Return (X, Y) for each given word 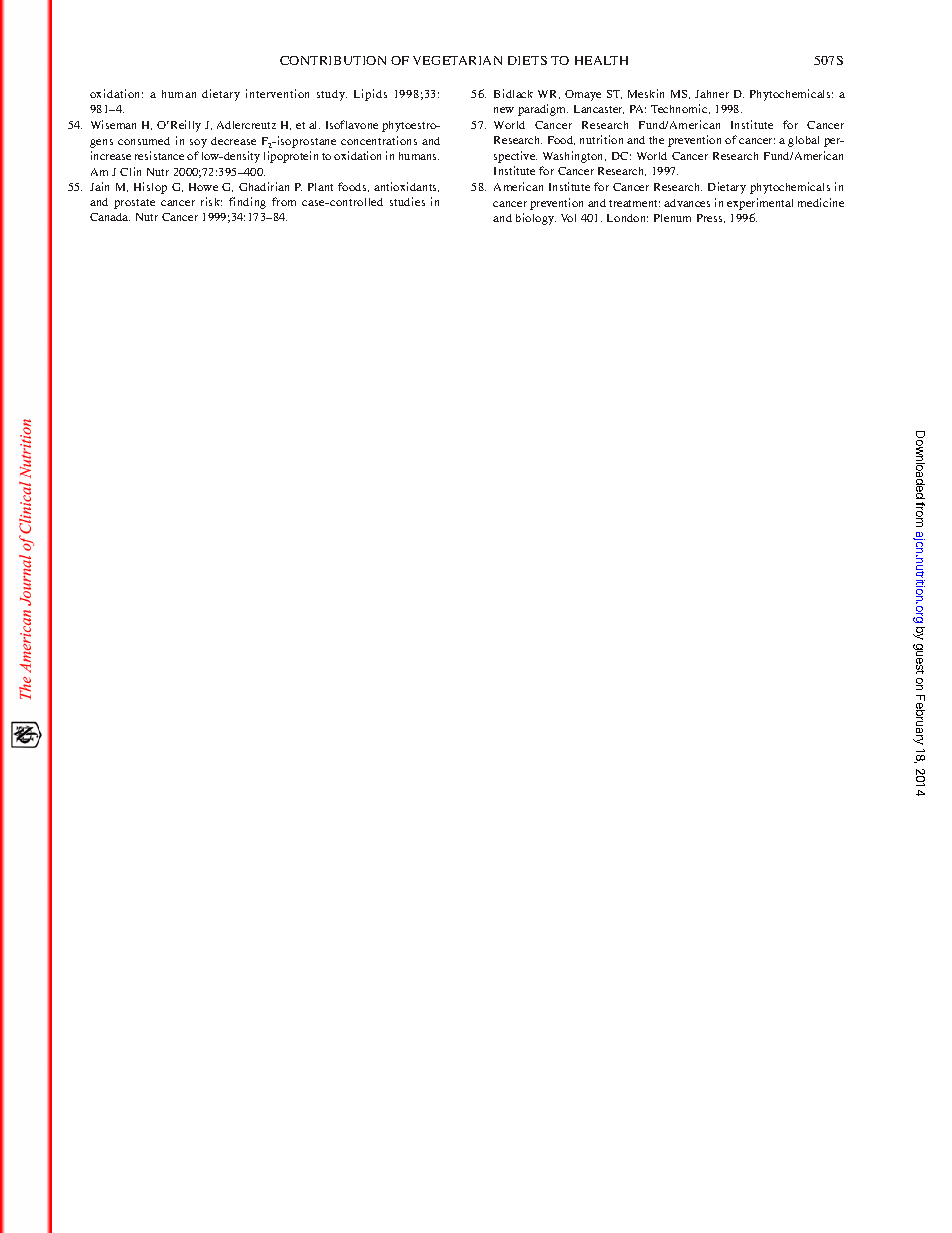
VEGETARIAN (457, 60)
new (504, 110)
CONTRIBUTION (333, 60)
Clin (130, 171)
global (803, 141)
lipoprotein (291, 157)
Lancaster (599, 109)
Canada (110, 217)
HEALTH (601, 60)
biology (536, 219)
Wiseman (113, 124)
